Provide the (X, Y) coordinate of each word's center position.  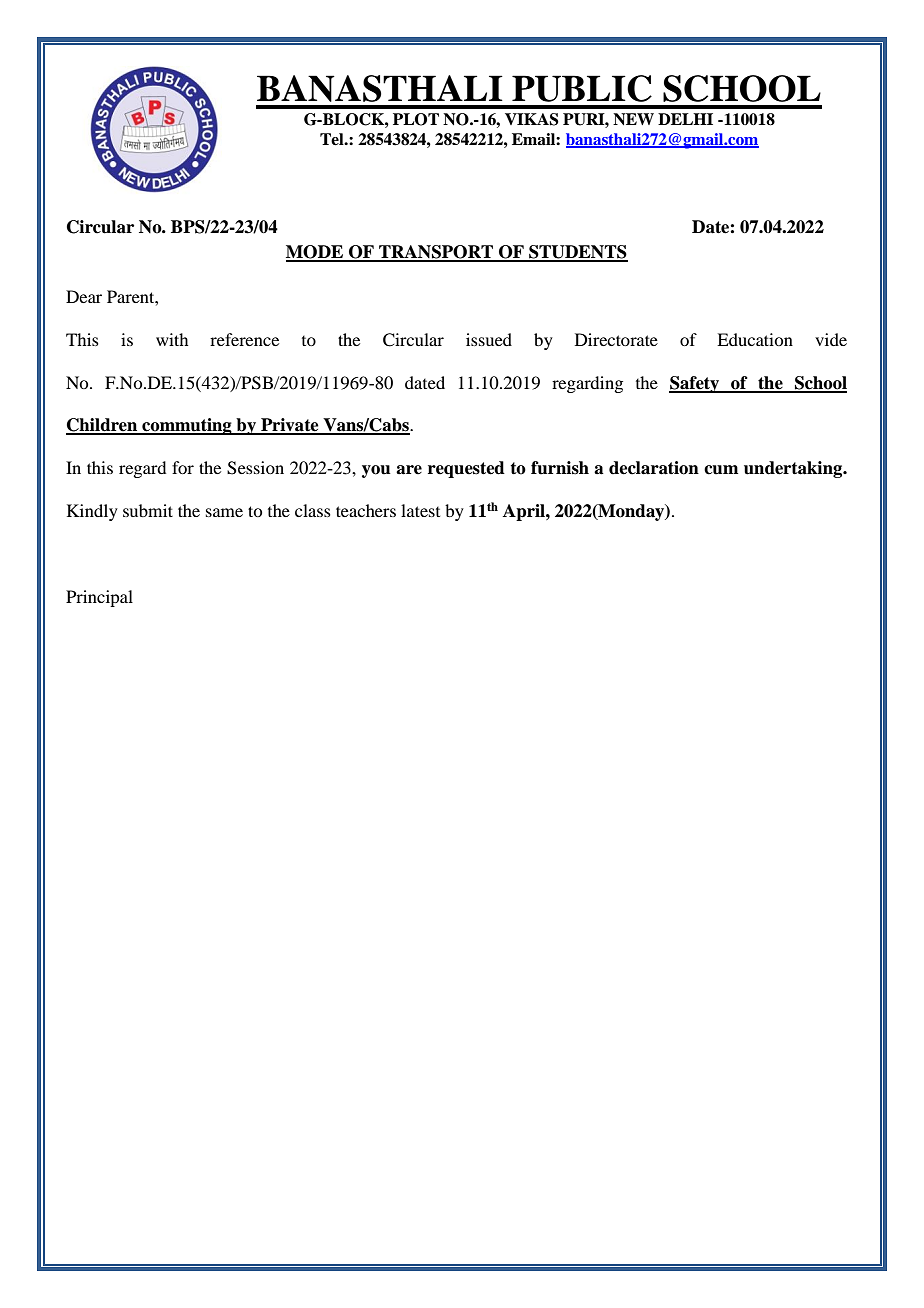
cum (721, 470)
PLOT (416, 119)
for (183, 467)
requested (466, 469)
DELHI (685, 119)
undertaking (794, 469)
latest (420, 510)
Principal (99, 598)
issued (489, 339)
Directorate (616, 339)
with (172, 339)
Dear (84, 296)
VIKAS (532, 119)
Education (755, 339)
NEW (633, 119)
